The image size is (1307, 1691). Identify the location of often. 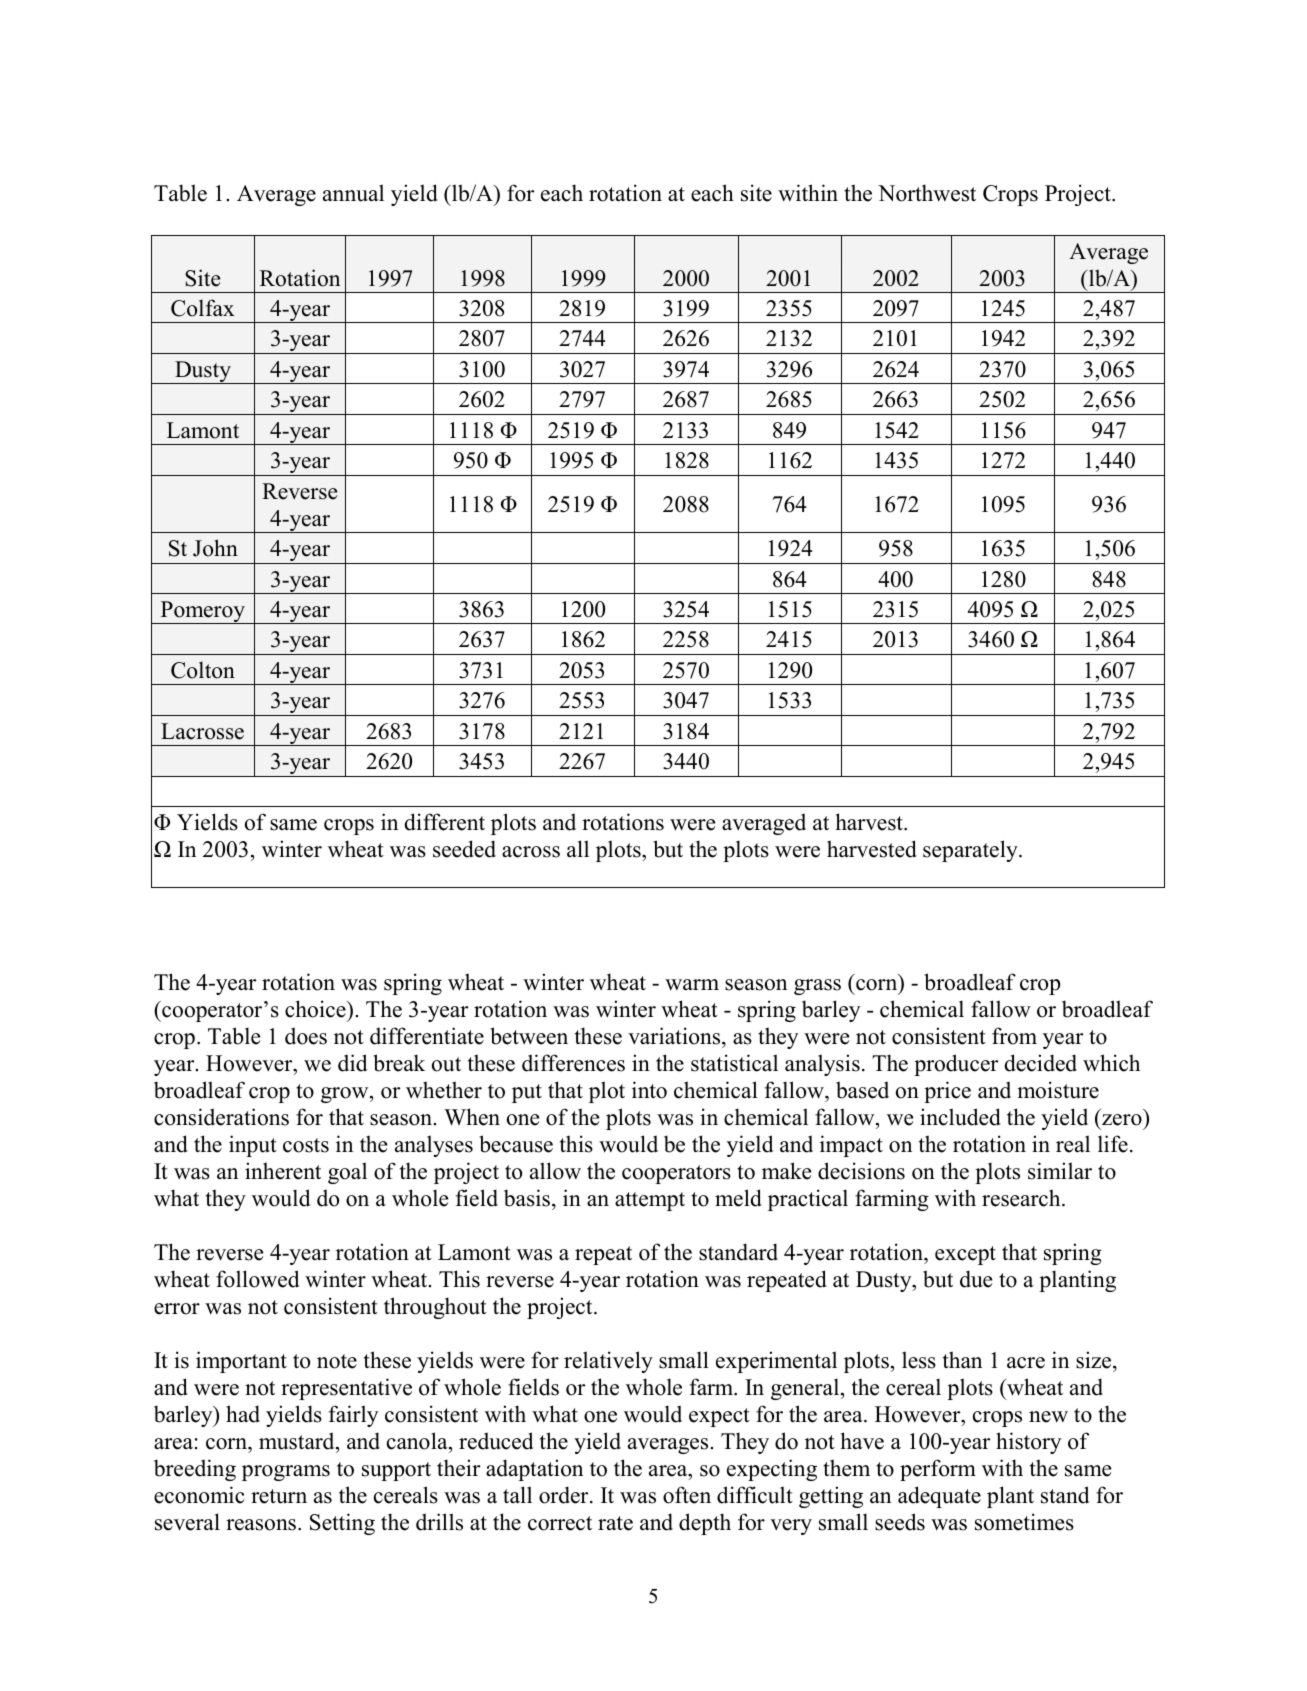
(687, 1495).
